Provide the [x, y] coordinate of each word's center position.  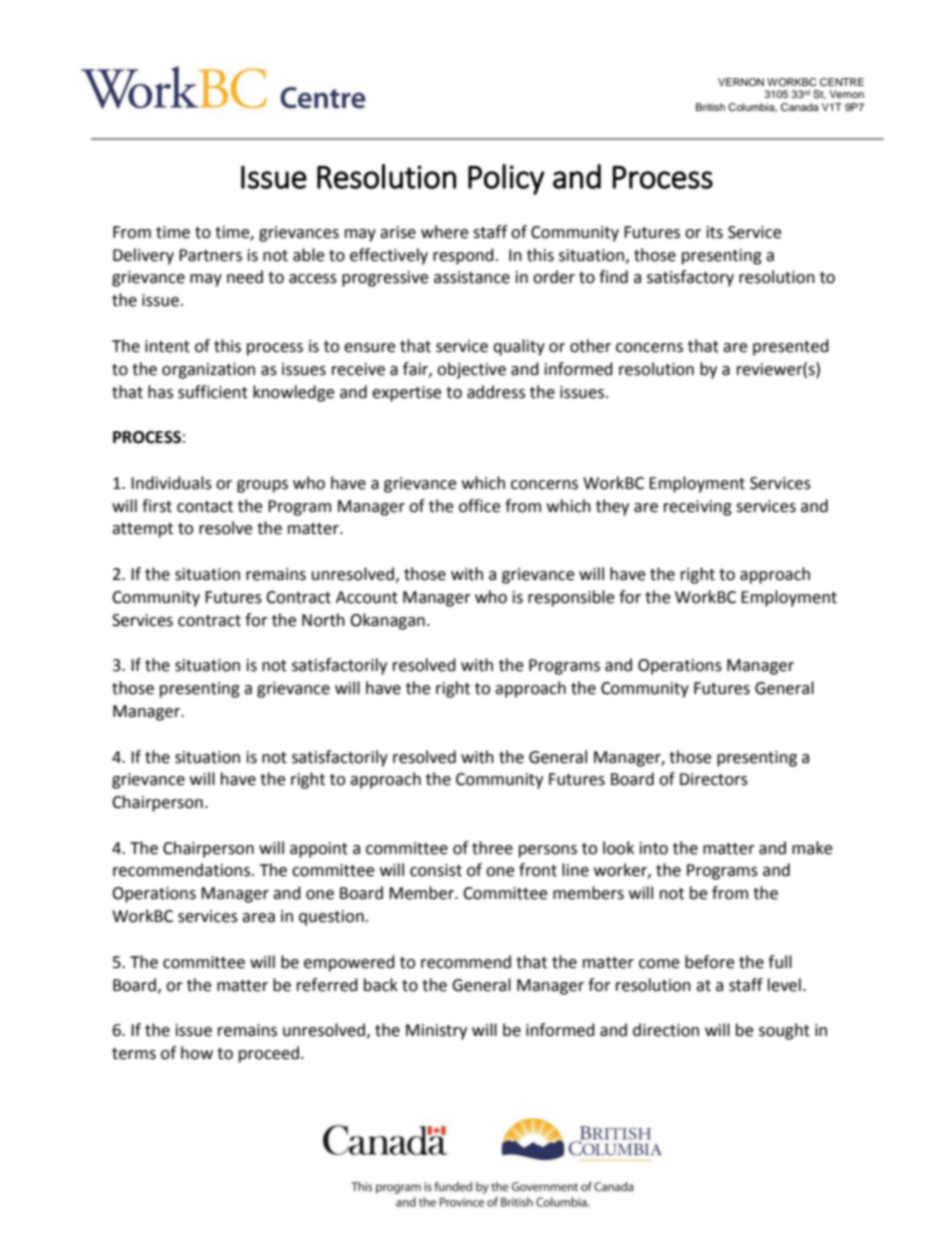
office [479, 506]
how [197, 1053]
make [812, 848]
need [245, 277]
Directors [714, 779]
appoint [319, 850]
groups [262, 486]
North [323, 620]
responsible [571, 598]
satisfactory [690, 278]
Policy [506, 179]
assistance [472, 277]
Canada [800, 107]
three [492, 848]
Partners [210, 255]
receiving [698, 508]
